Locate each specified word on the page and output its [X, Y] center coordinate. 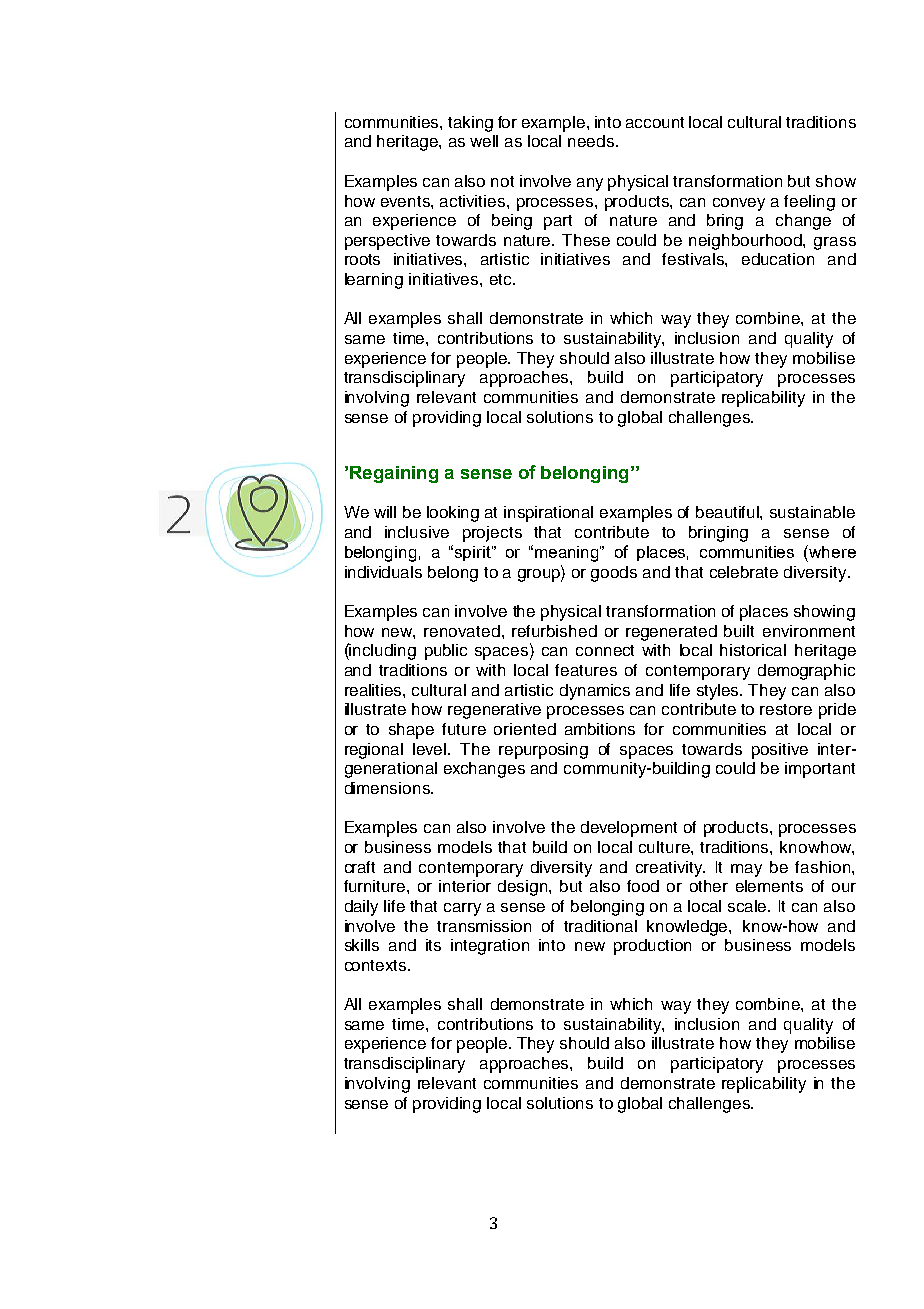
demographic [806, 672]
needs [591, 141]
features [586, 670]
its [433, 945]
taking [470, 124]
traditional [600, 926]
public [446, 652]
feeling [809, 203]
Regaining [394, 474]
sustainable [812, 512]
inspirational [548, 514]
